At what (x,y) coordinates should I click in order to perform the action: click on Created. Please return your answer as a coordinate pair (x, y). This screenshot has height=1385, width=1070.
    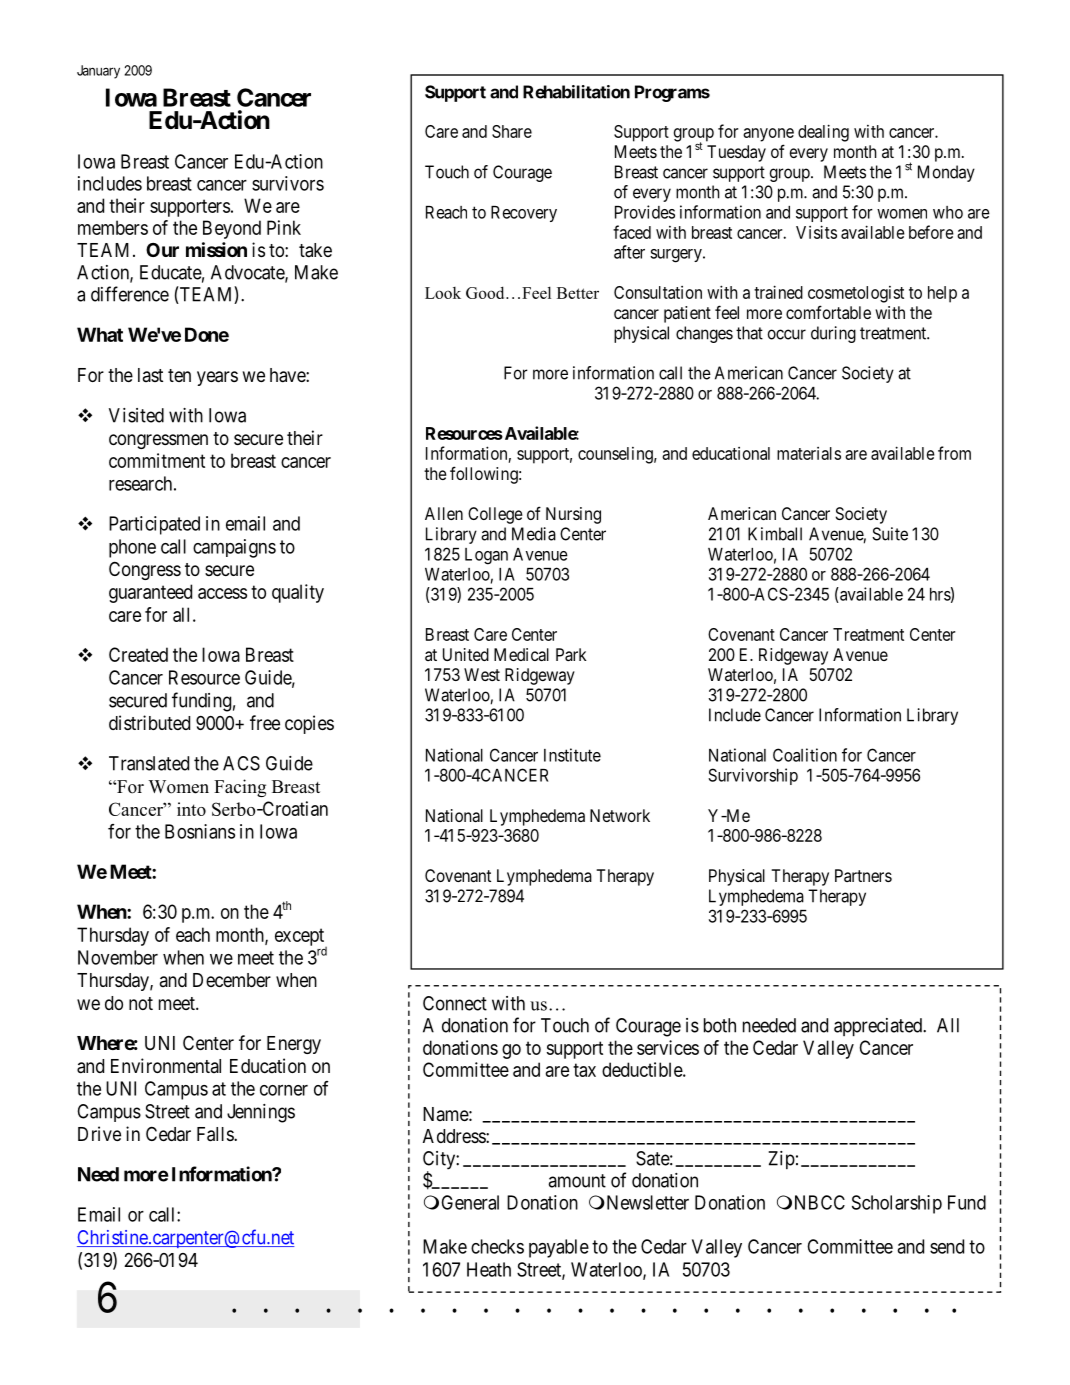
    Looking at the image, I should click on (138, 654).
